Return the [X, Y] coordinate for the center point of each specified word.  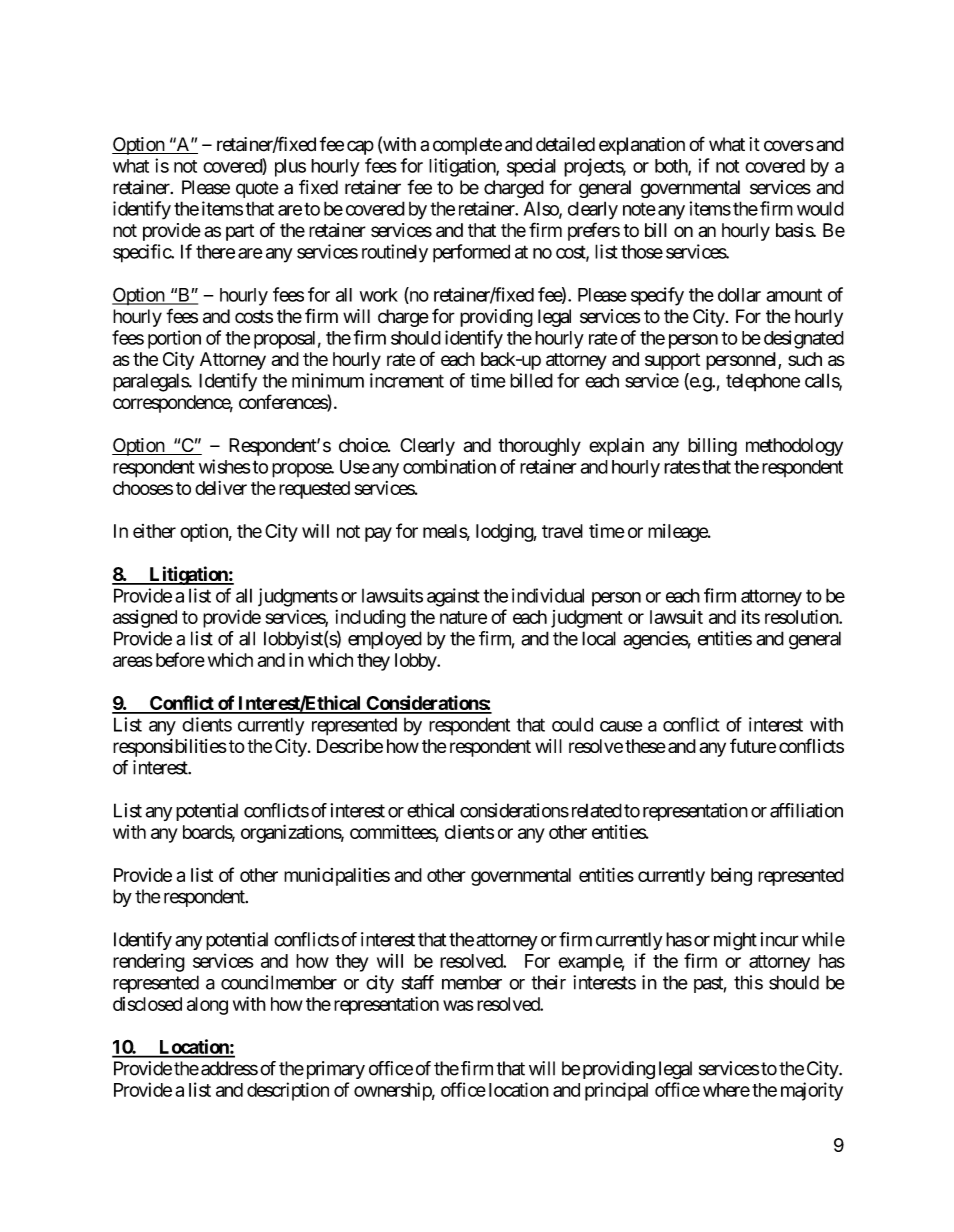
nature [463, 617]
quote [257, 189]
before [180, 659]
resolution [802, 616]
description [288, 1091]
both [672, 167]
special [531, 167]
